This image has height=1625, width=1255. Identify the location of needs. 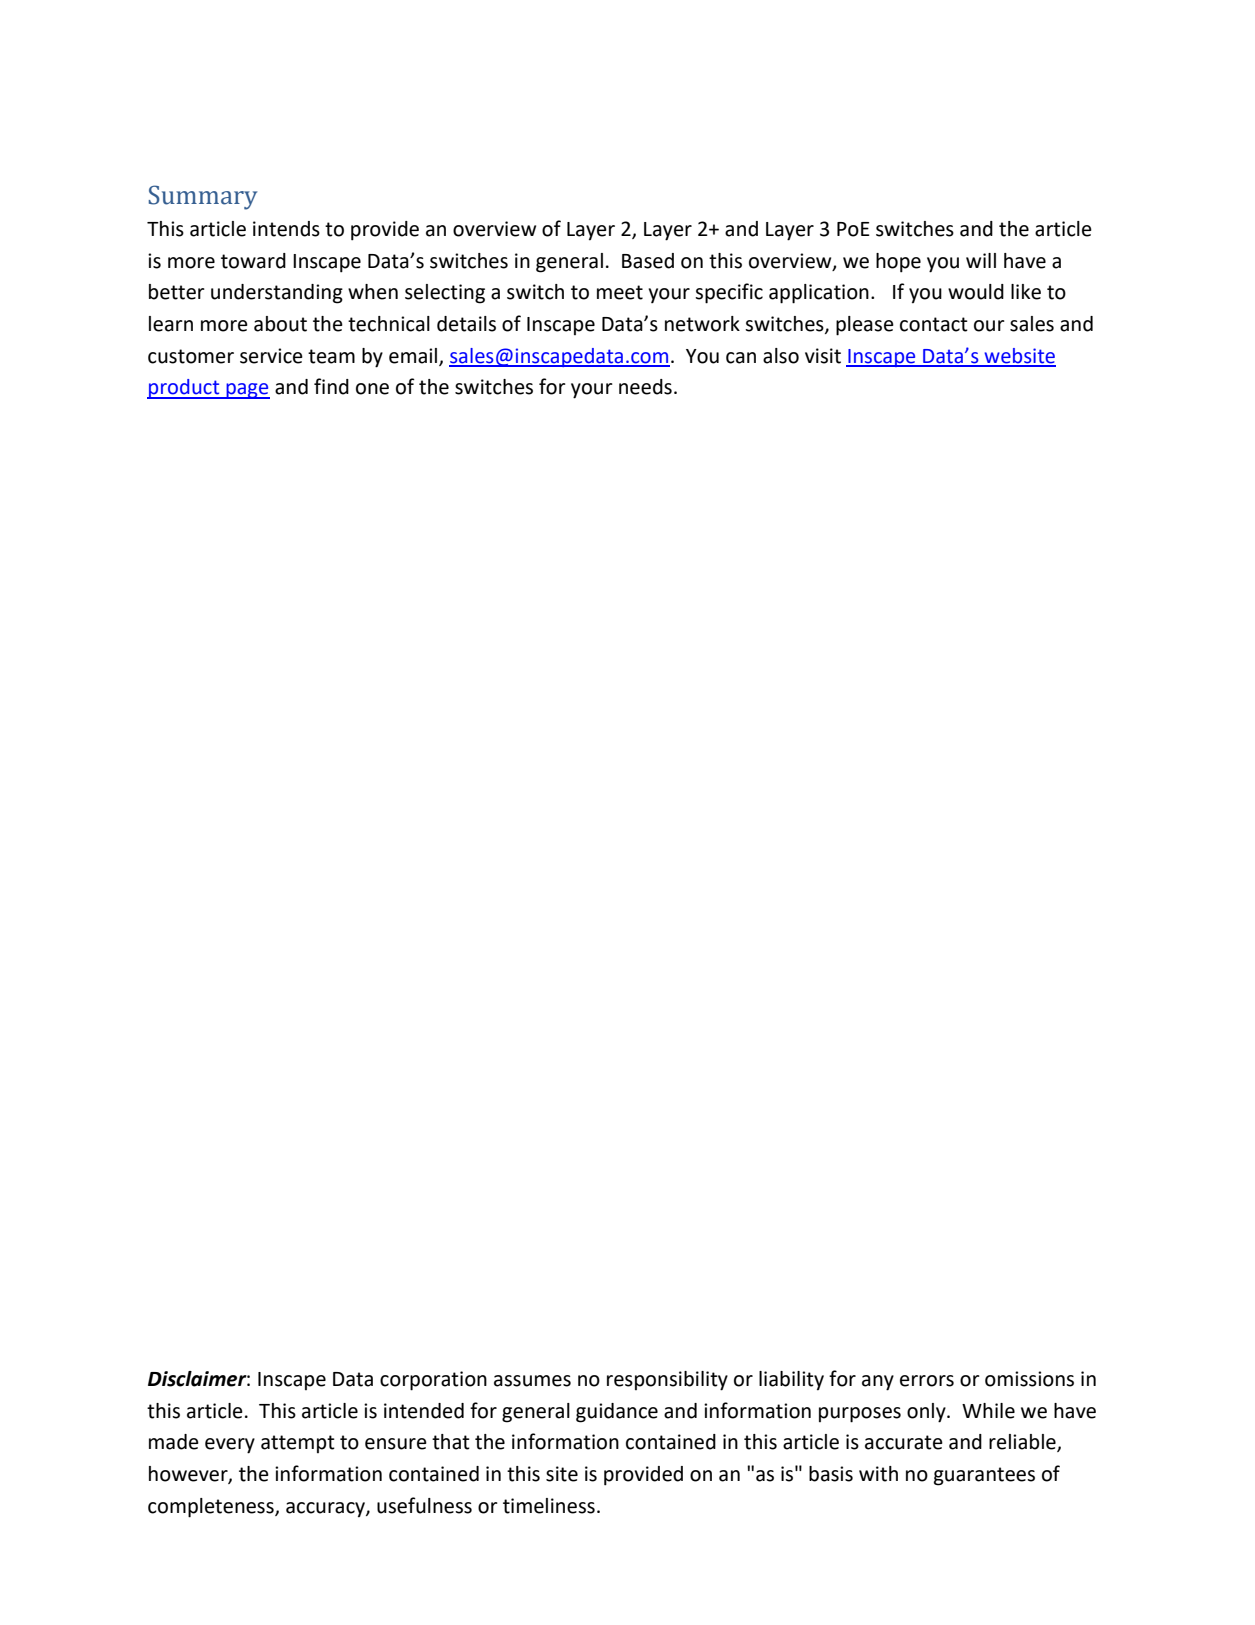
(645, 387).
